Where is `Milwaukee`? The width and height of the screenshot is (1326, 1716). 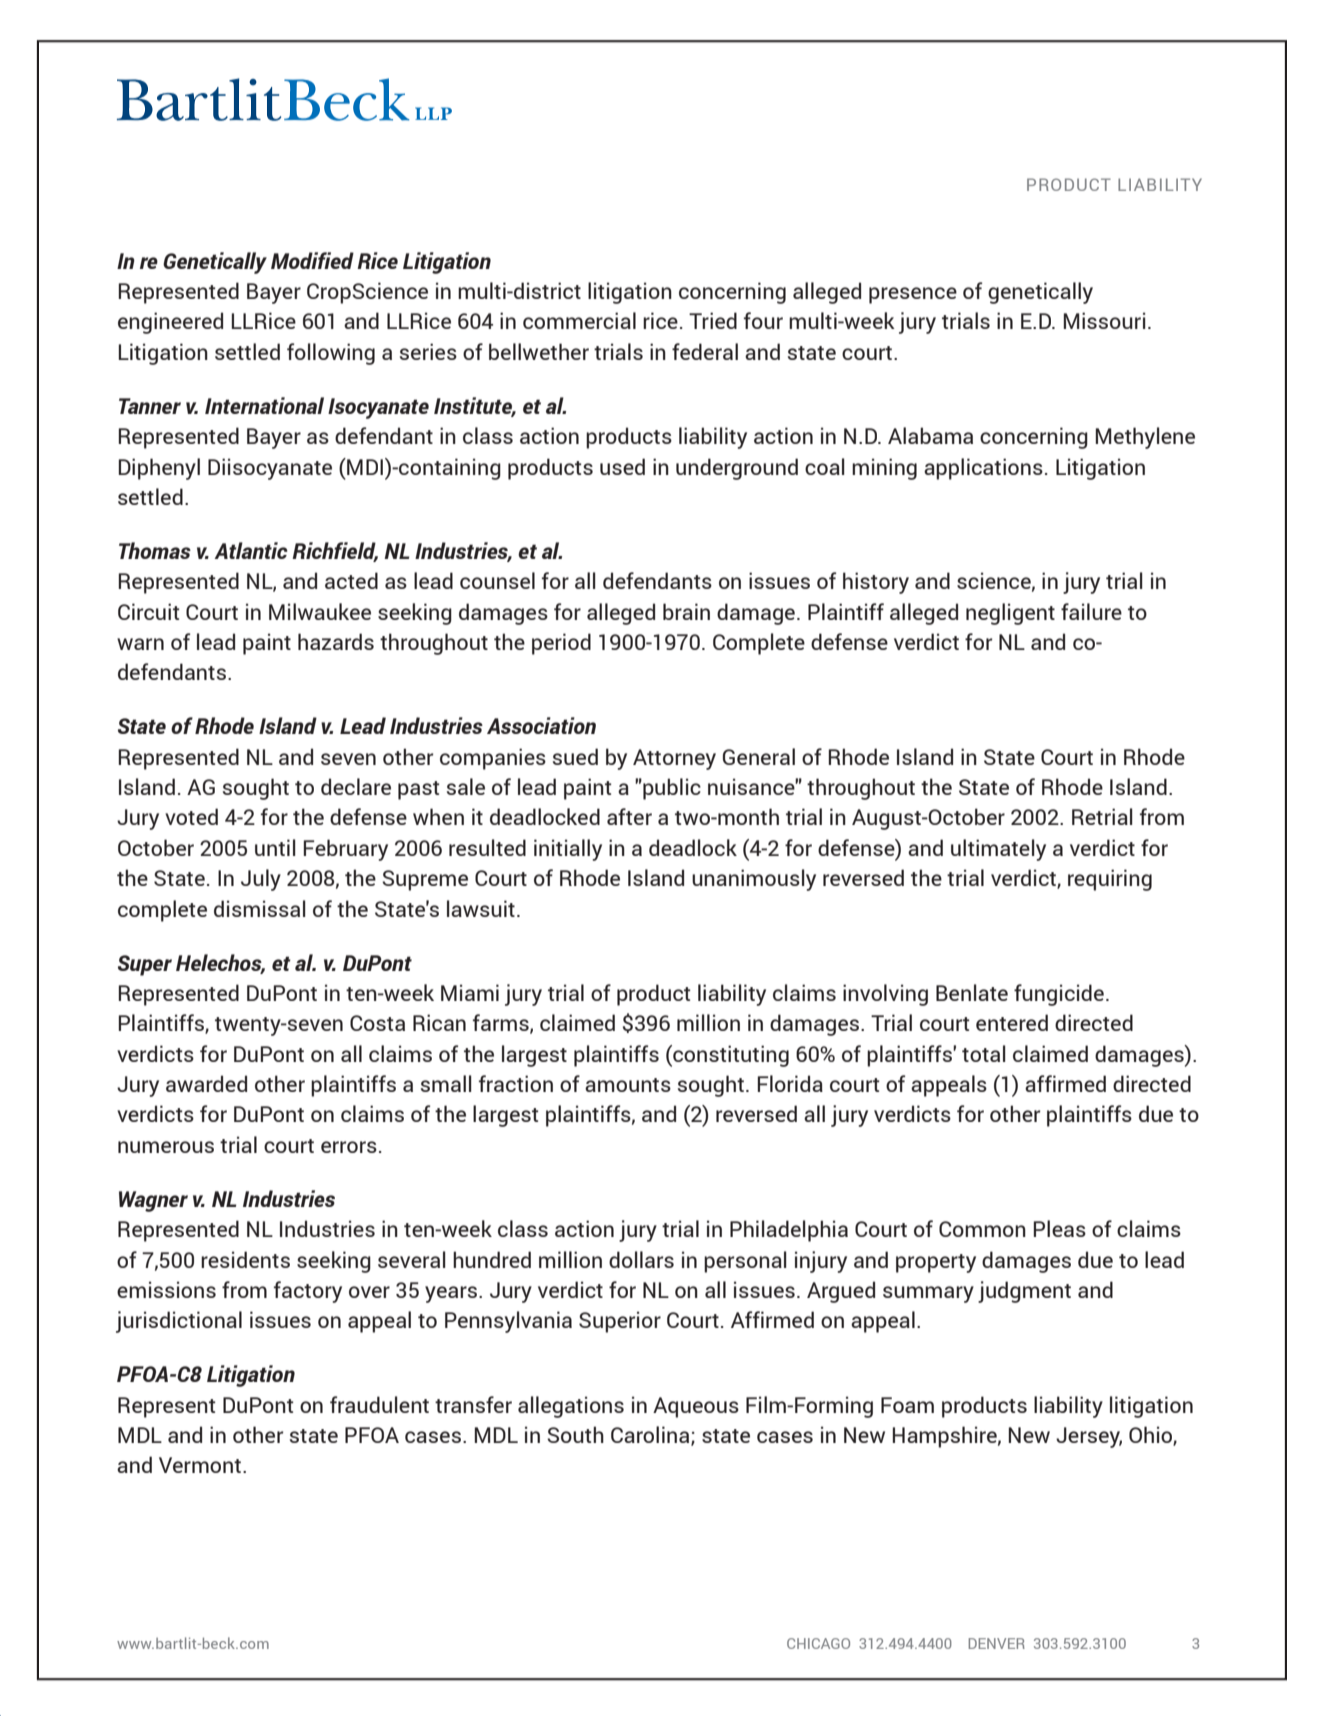
Milwaukee is located at coordinates (320, 611).
